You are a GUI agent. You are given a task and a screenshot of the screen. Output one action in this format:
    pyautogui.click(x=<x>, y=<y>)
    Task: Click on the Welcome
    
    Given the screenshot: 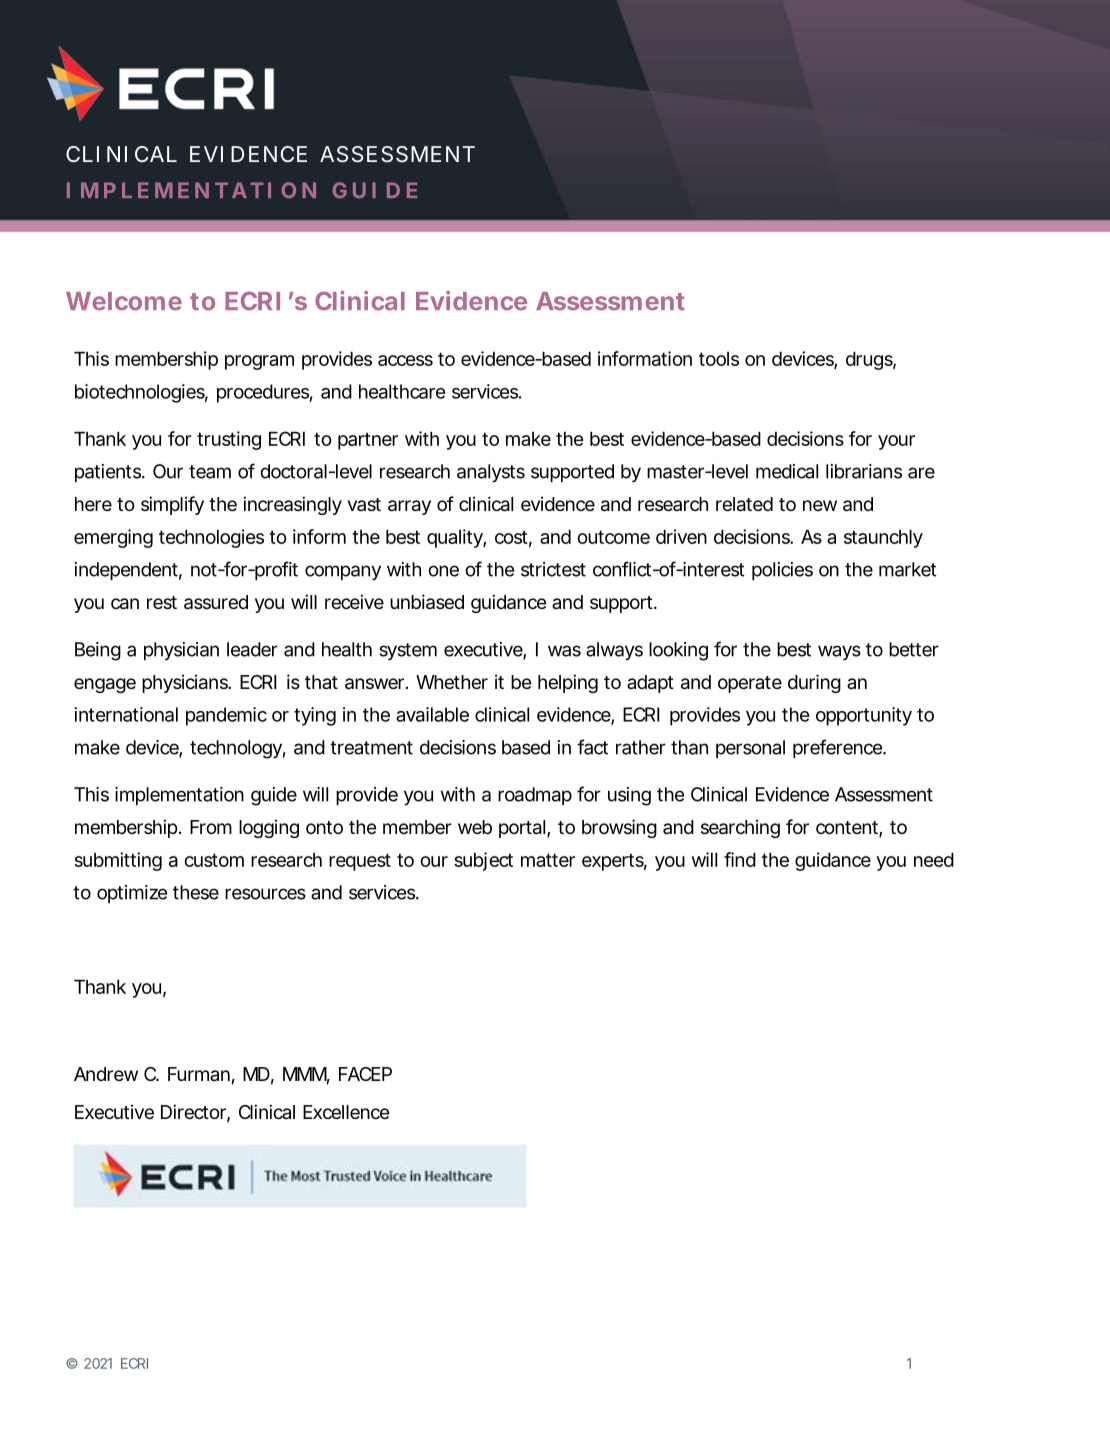 What is the action you would take?
    pyautogui.click(x=124, y=301)
